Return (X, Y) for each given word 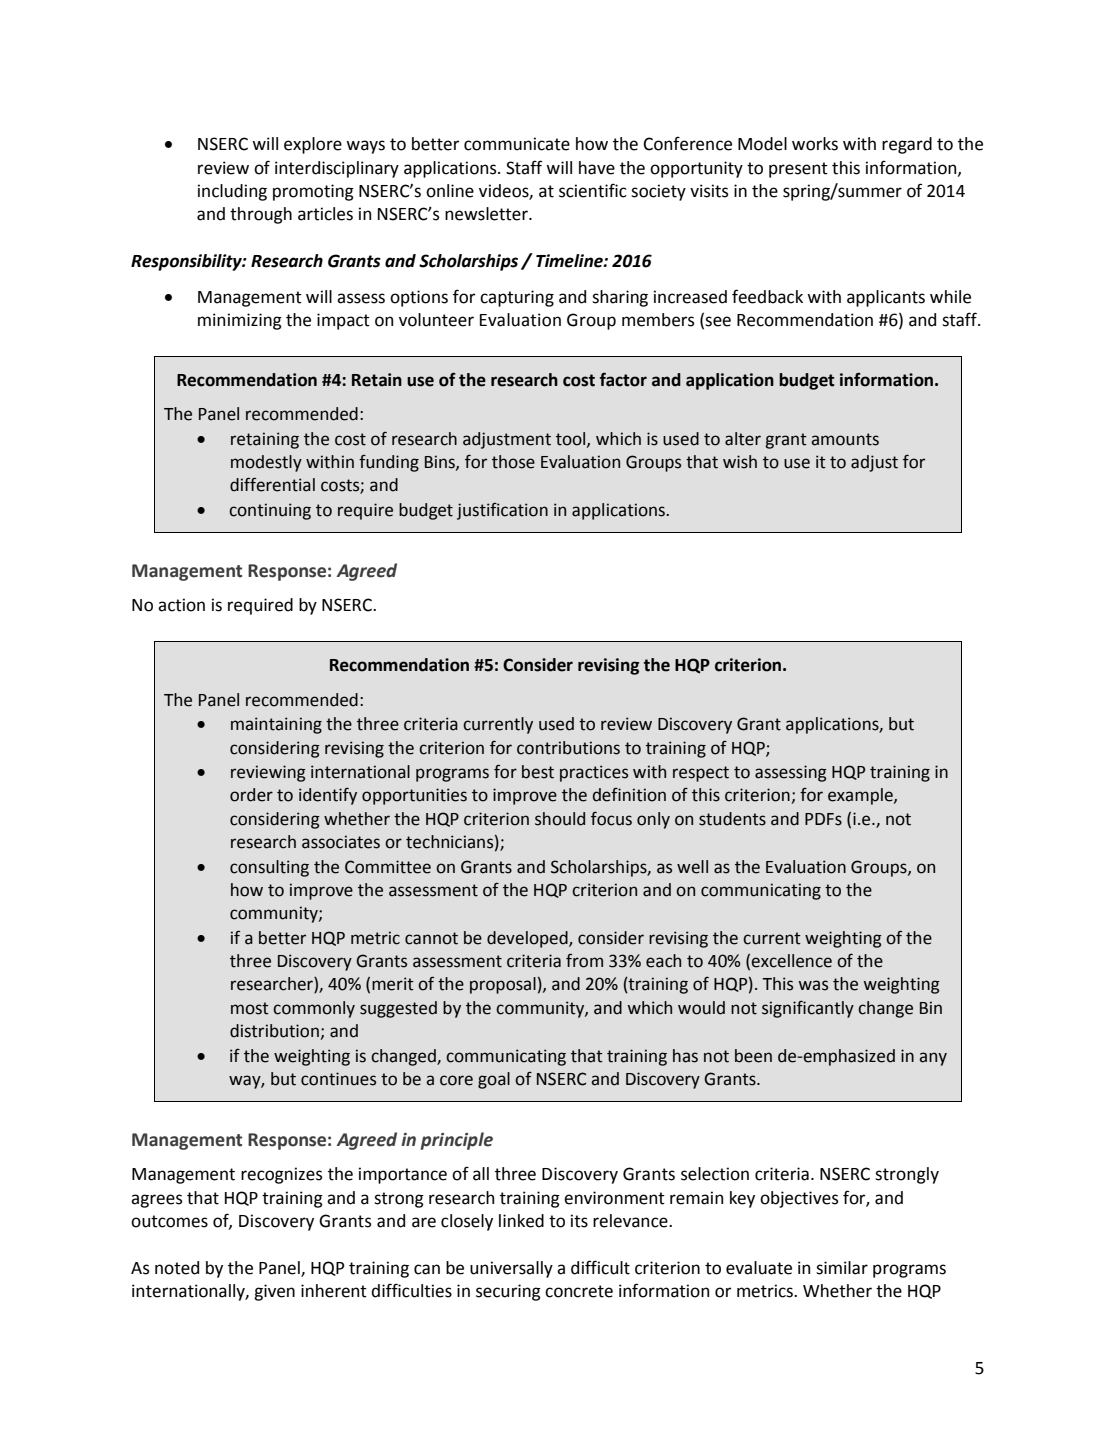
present (798, 170)
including (232, 192)
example (861, 796)
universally (511, 1269)
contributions (568, 748)
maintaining (276, 725)
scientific (593, 190)
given (274, 1292)
